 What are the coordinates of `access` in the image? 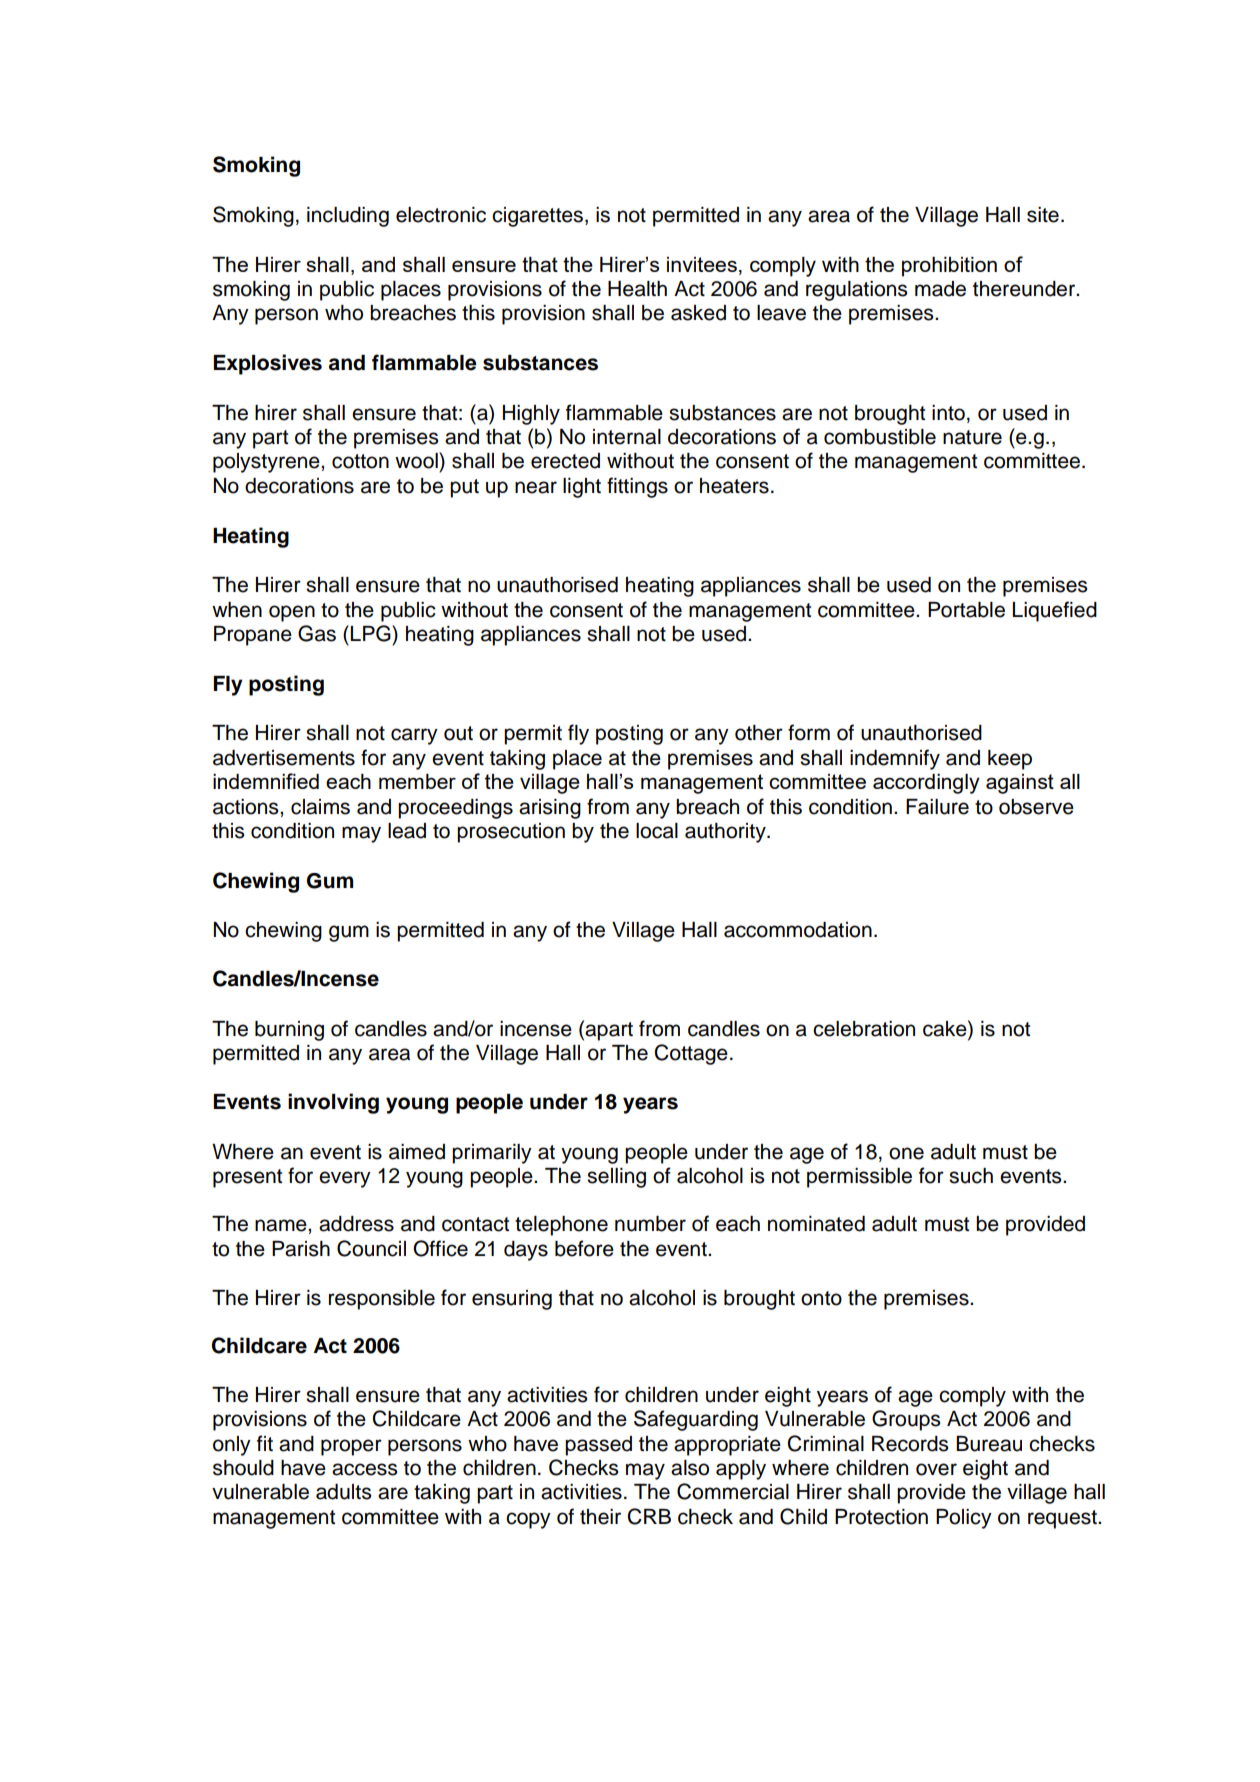 It's located at (364, 1469).
